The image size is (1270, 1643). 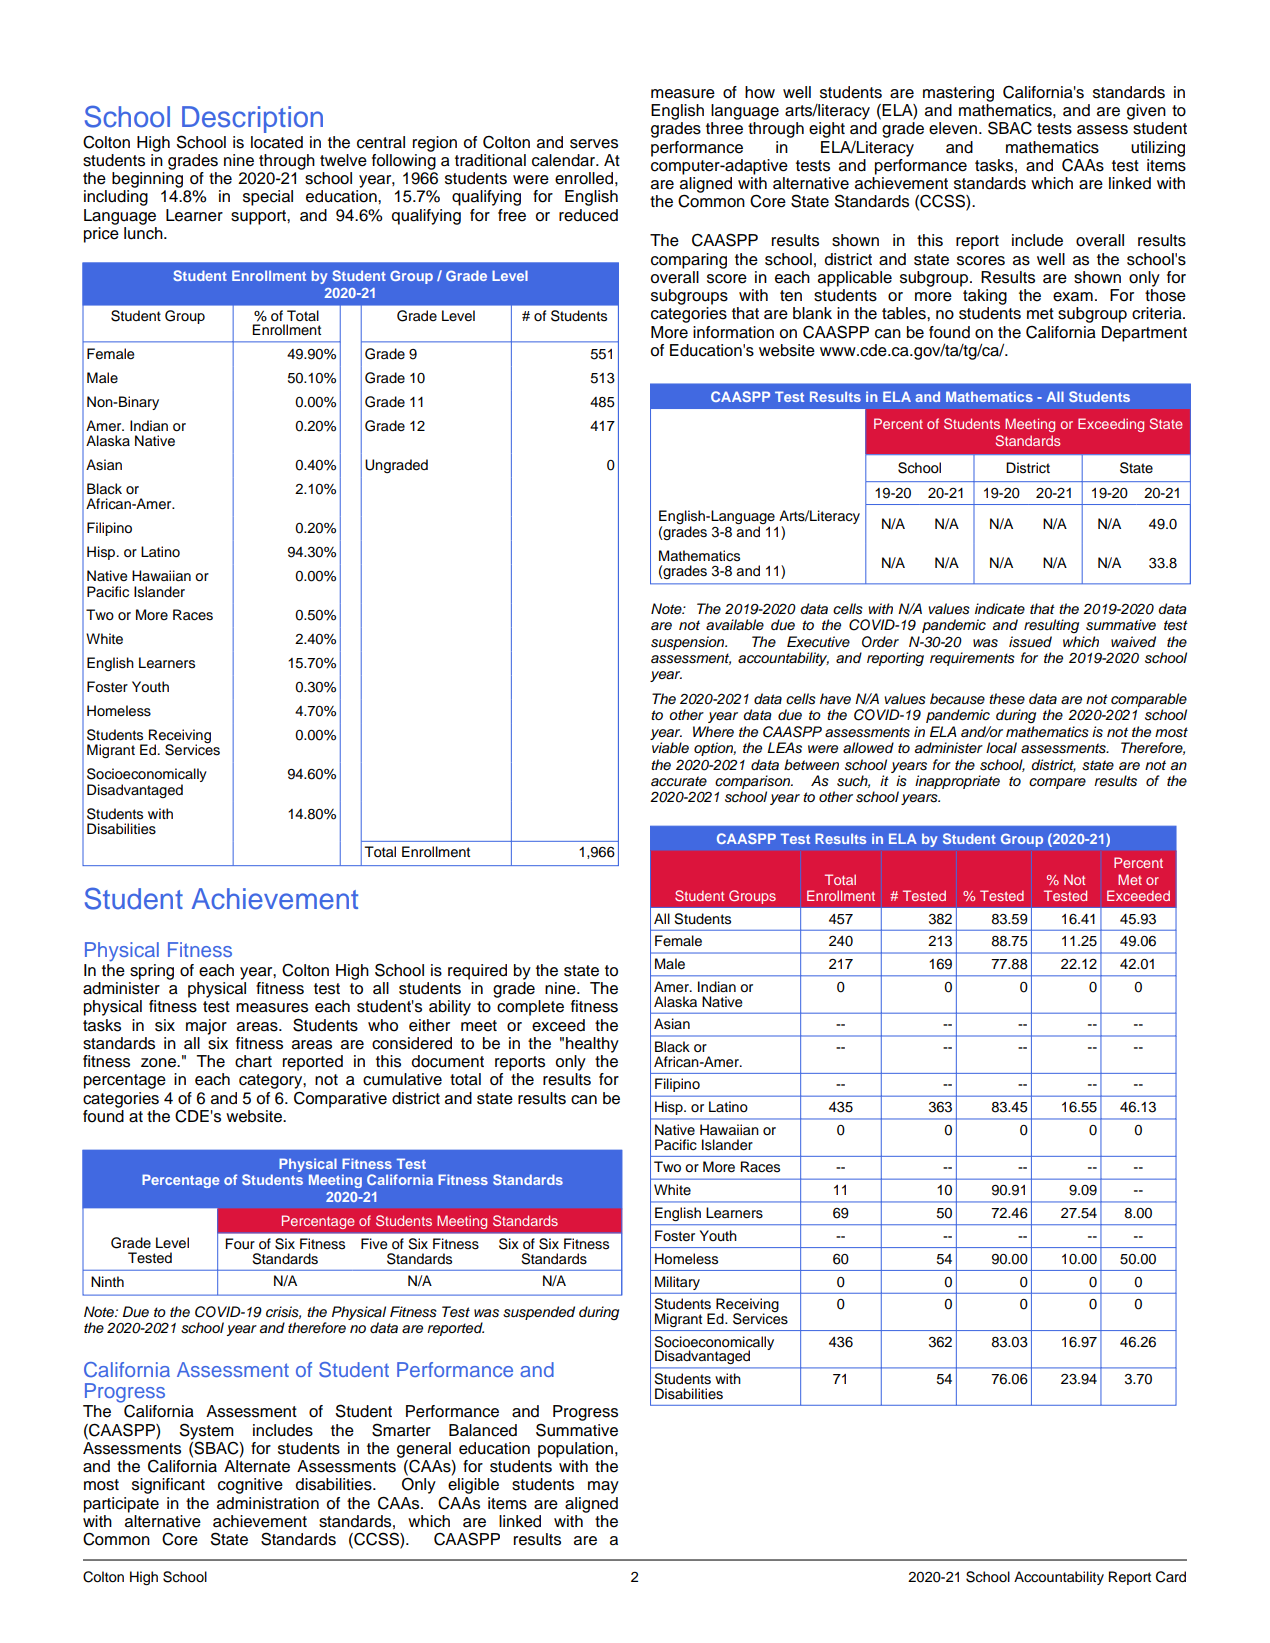 What do you see at coordinates (954, 128) in the screenshot?
I see `eleven` at bounding box center [954, 128].
